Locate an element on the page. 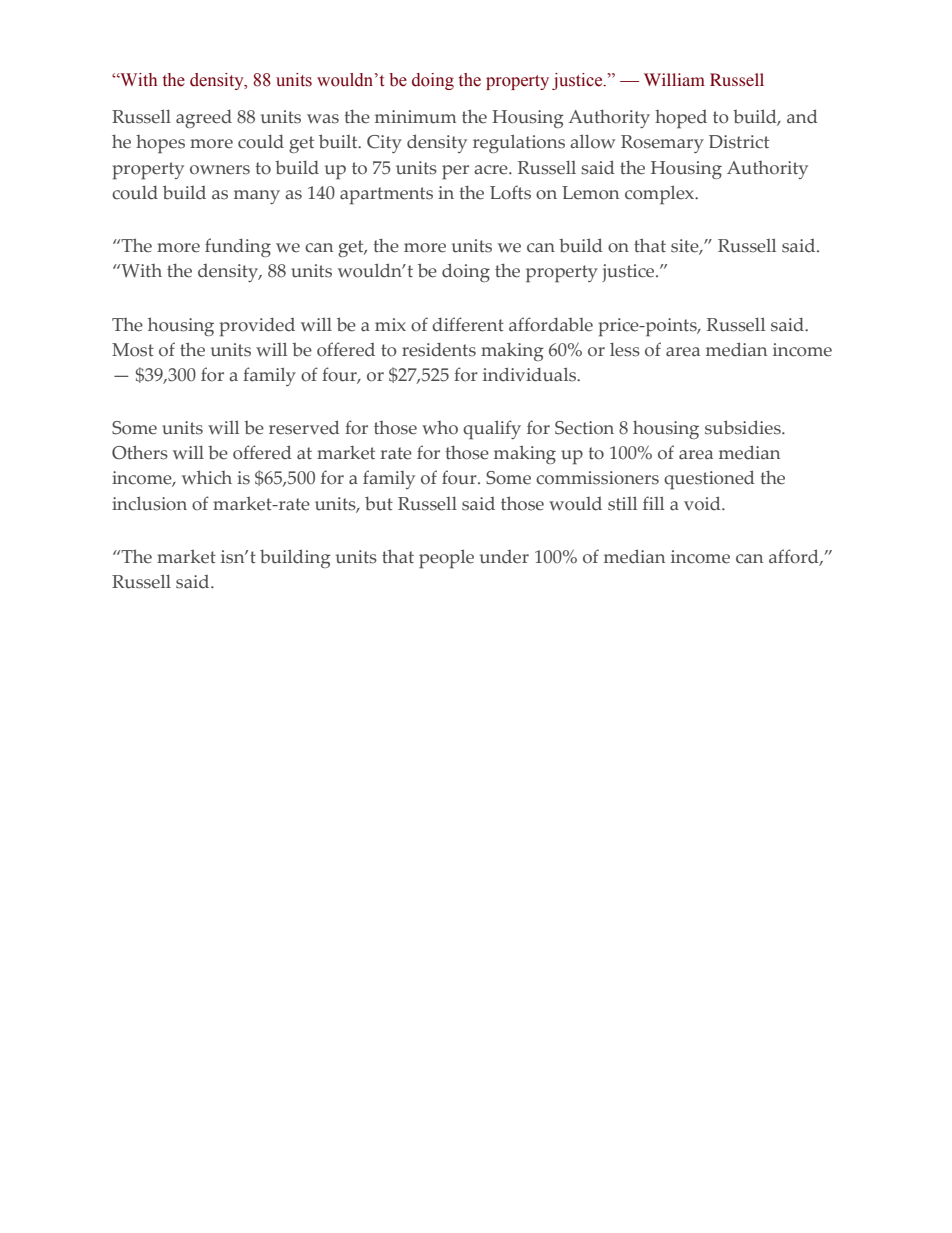 The height and width of the image is (1233, 952). inclusion is located at coordinates (149, 503).
